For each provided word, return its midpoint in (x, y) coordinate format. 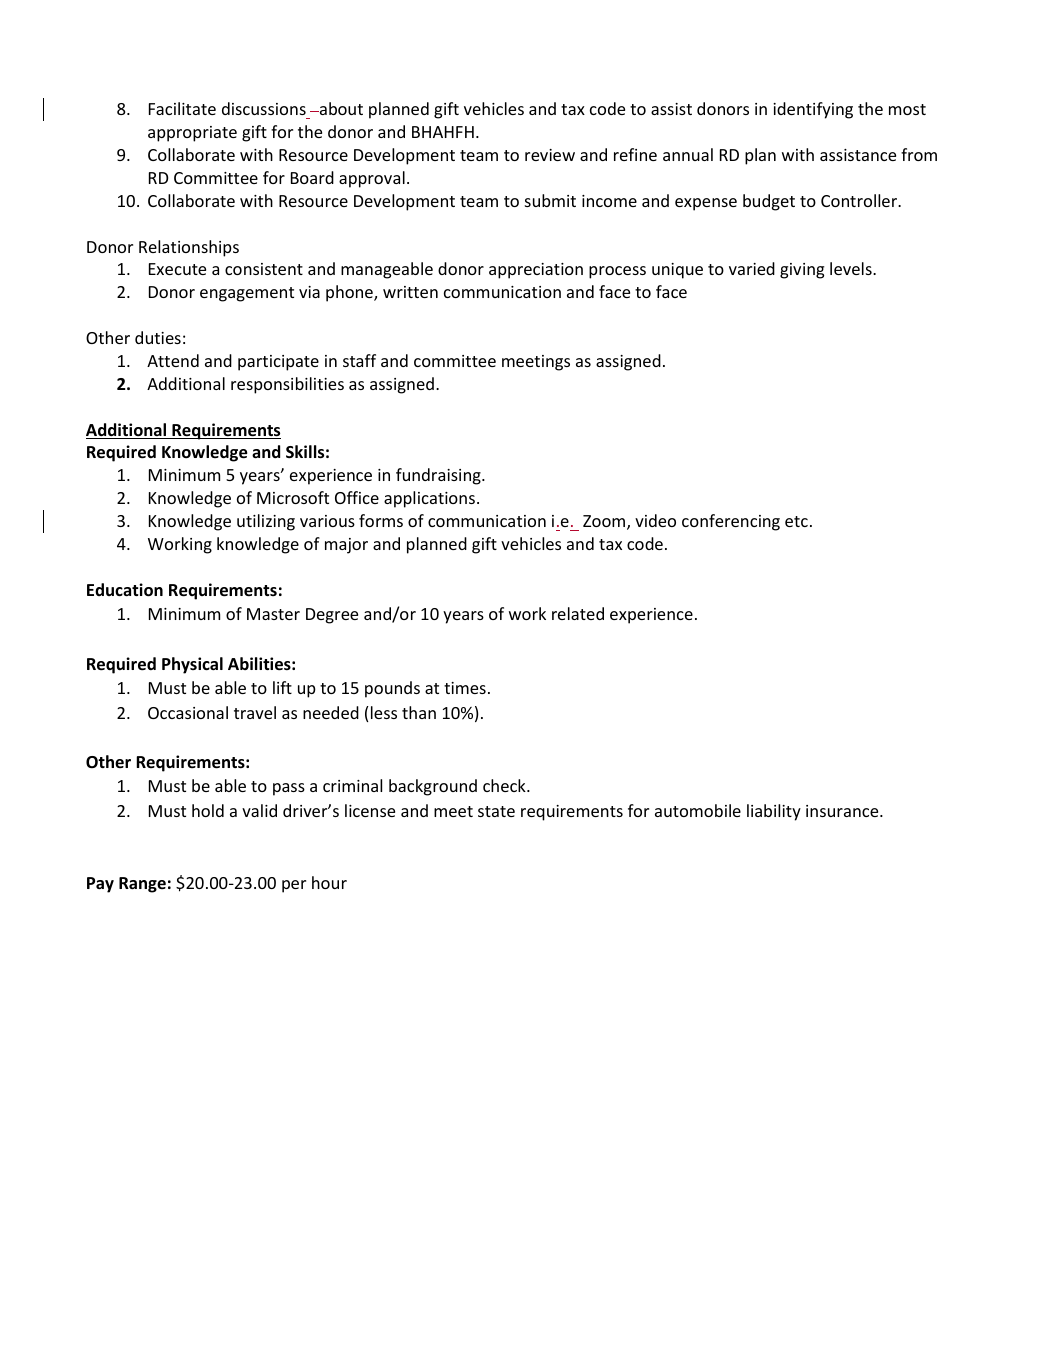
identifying (813, 110)
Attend (173, 360)
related (578, 613)
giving (802, 271)
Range (142, 885)
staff (359, 360)
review (550, 155)
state (496, 811)
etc (796, 521)
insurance (843, 811)
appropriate (192, 134)
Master (273, 614)
